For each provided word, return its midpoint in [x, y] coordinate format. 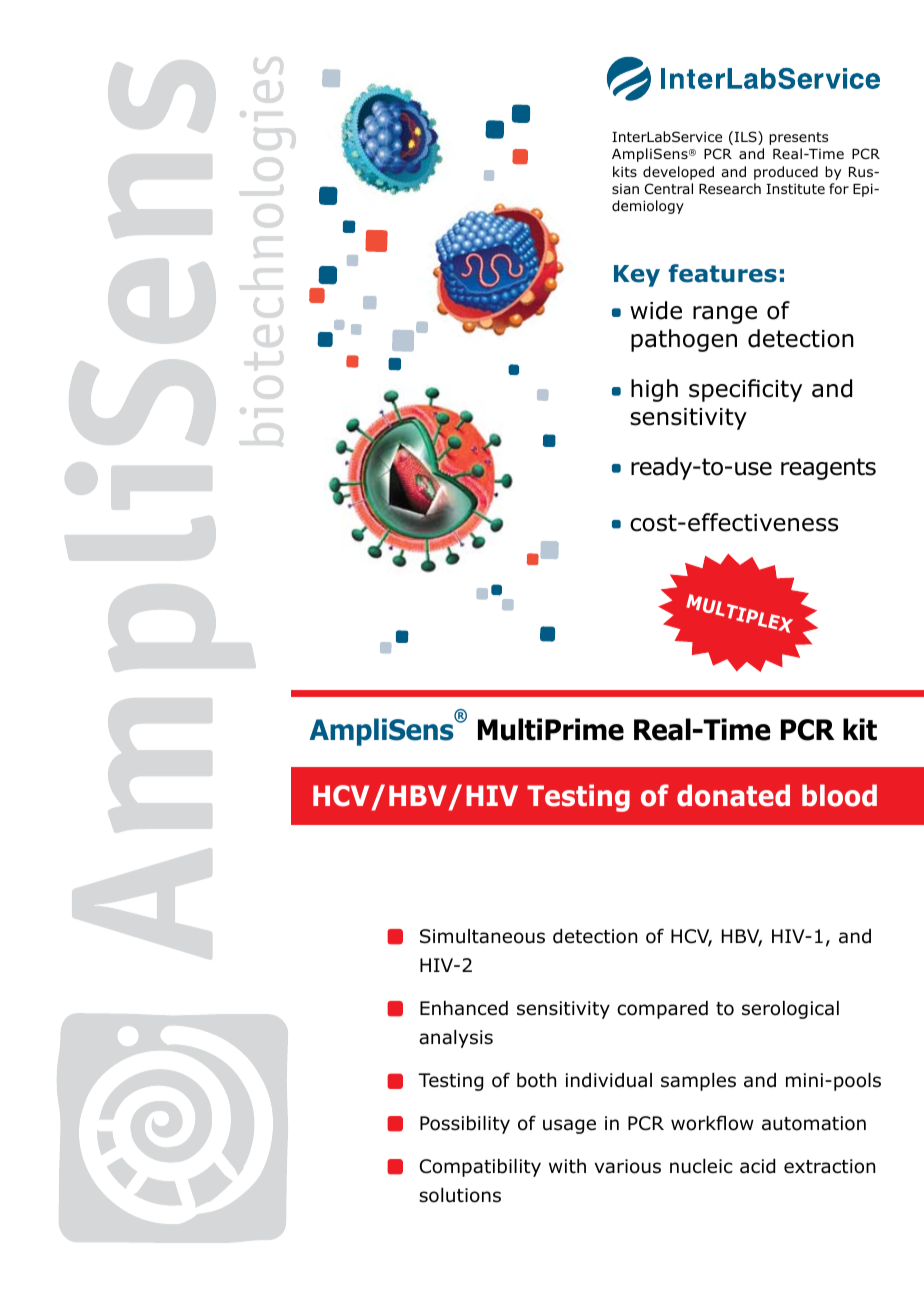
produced [786, 173]
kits [625, 171]
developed [678, 173]
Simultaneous [482, 936]
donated [733, 795]
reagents [828, 469]
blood [839, 795]
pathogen [684, 340]
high [654, 390]
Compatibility [480, 1168]
